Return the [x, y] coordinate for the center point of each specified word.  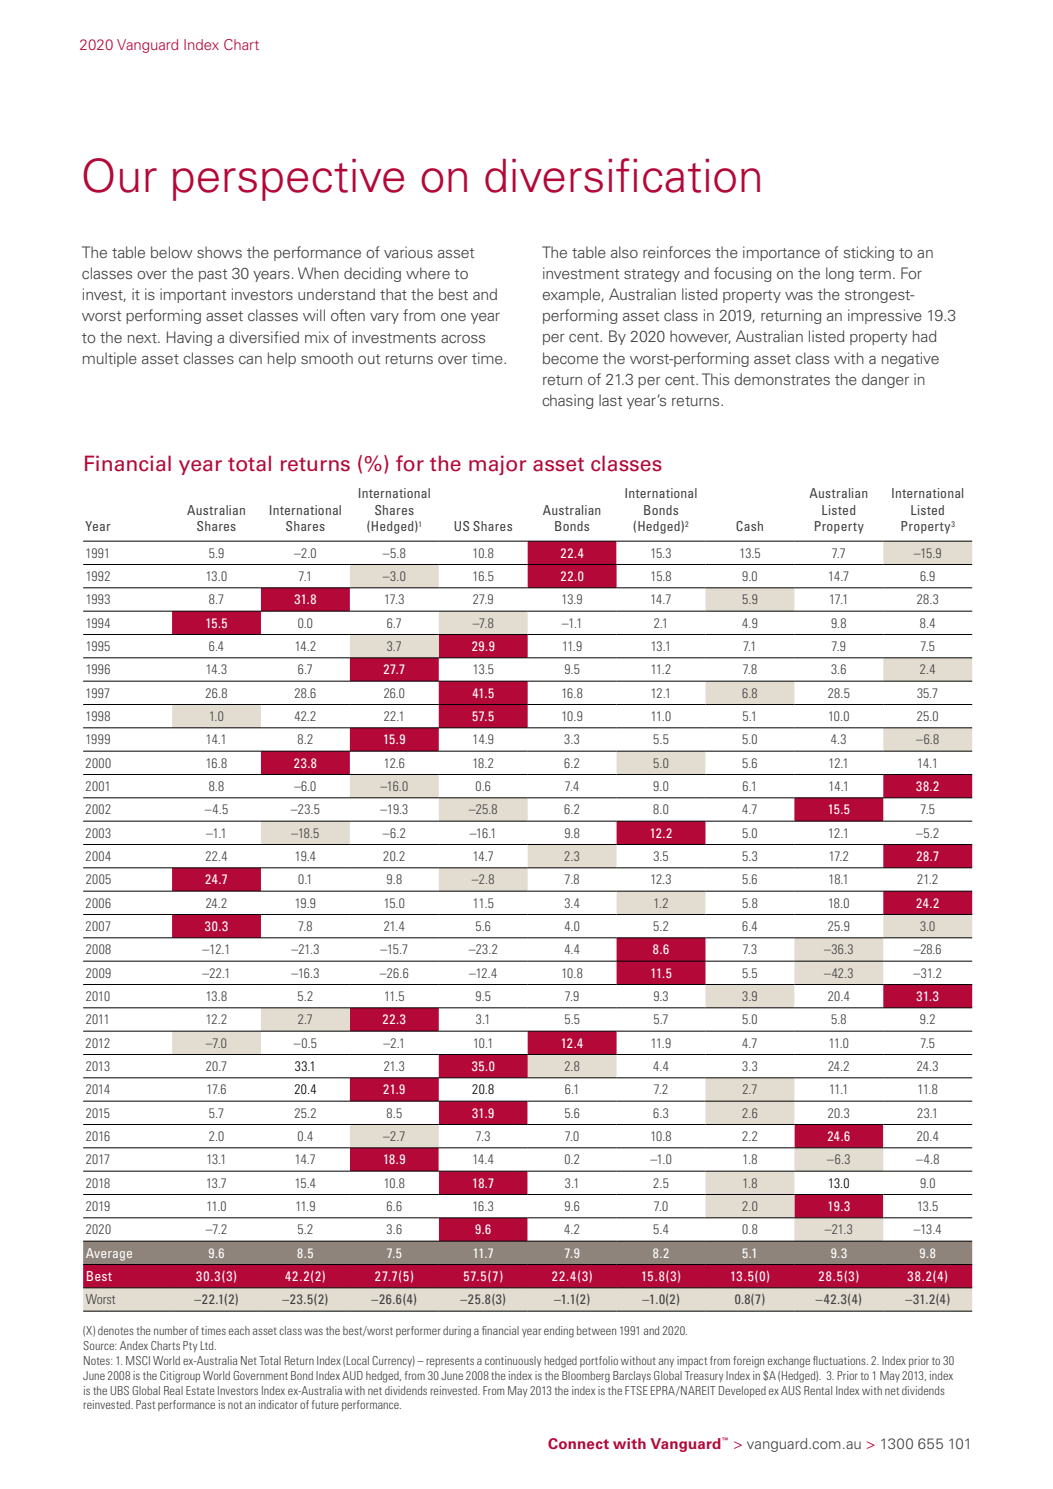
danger [885, 380]
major [498, 465]
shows [219, 252]
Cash [749, 526]
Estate [200, 1390]
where [428, 273]
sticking [869, 253]
